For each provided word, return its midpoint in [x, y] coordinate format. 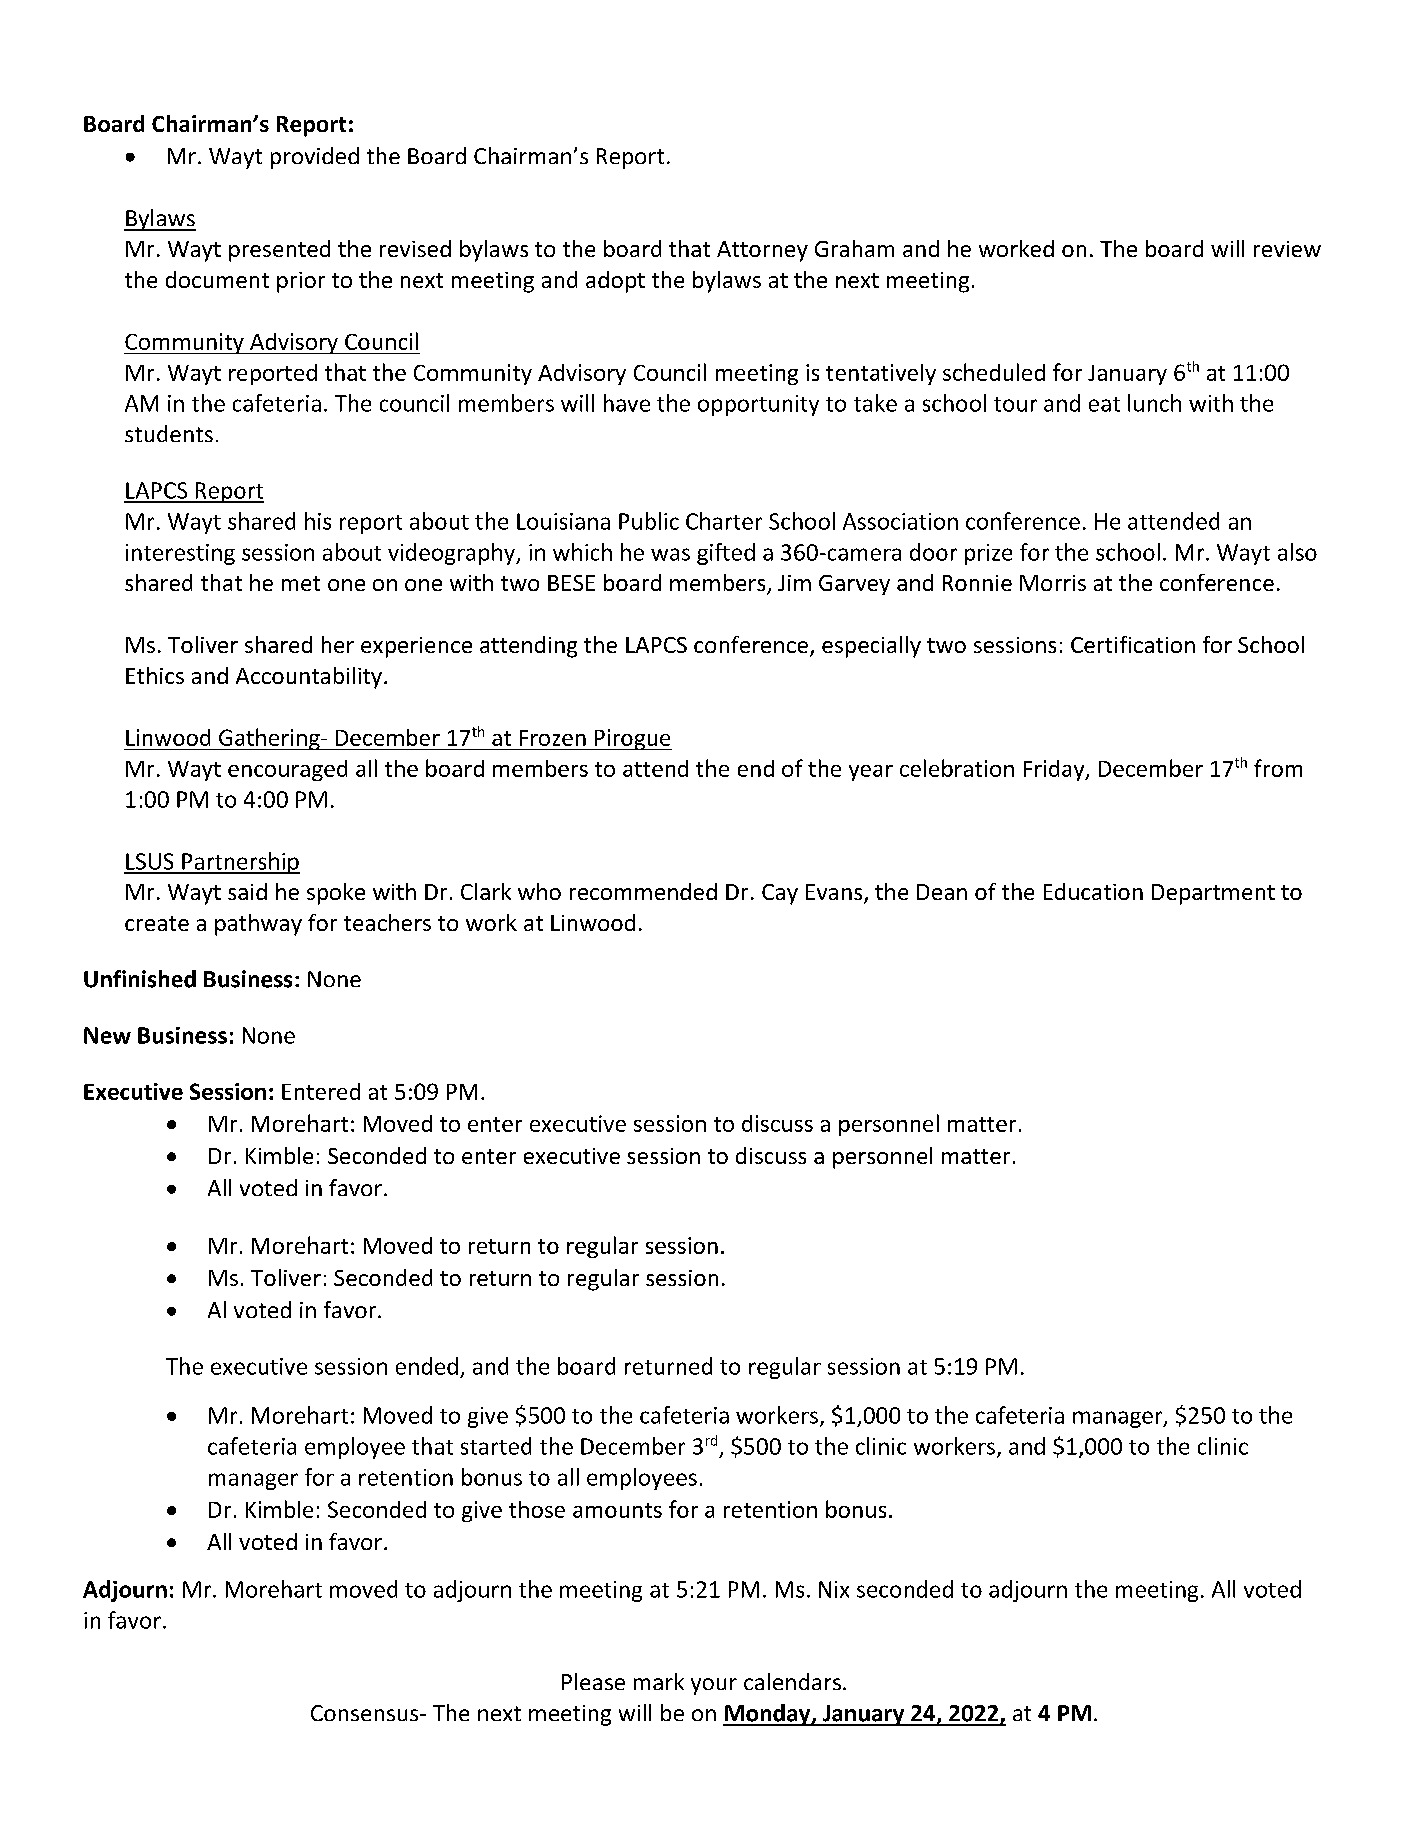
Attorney [762, 251]
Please [593, 1681]
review [1287, 249]
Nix [834, 1589]
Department [1213, 894]
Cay [780, 894]
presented [279, 251]
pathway [258, 925]
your [714, 1686]
